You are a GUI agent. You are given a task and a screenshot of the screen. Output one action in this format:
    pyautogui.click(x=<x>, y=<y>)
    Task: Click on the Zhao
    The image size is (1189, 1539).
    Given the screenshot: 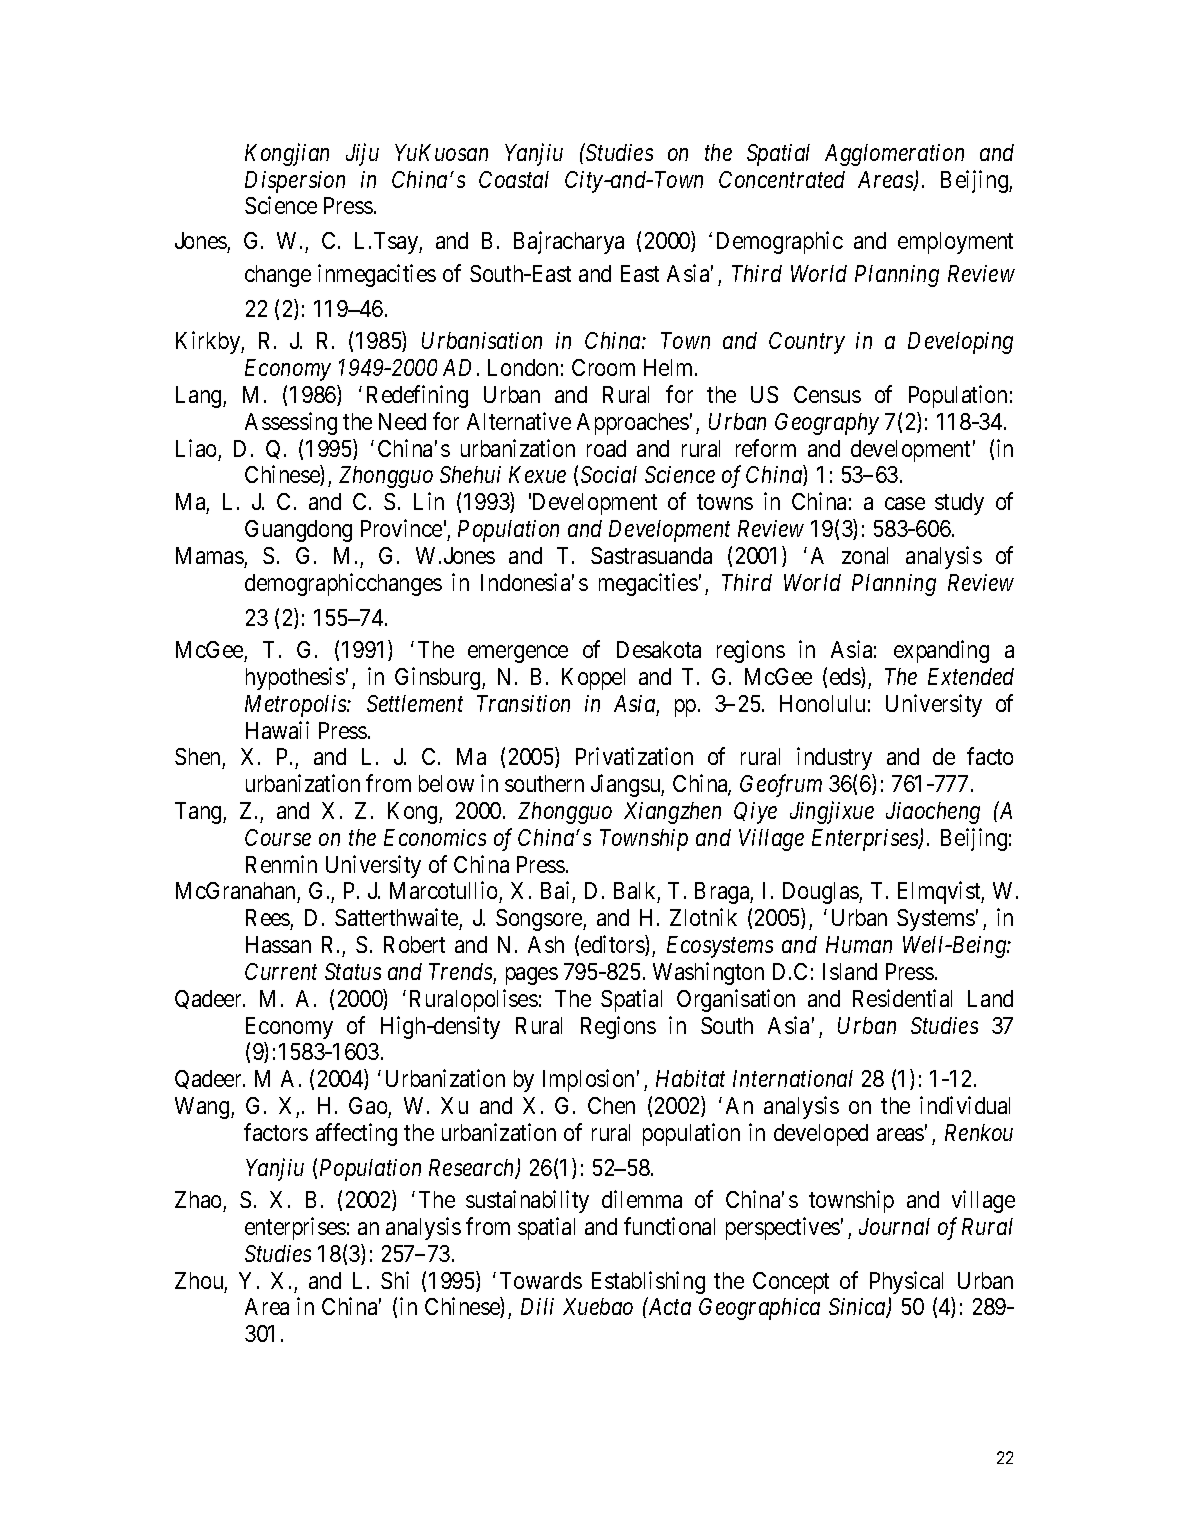 What is the action you would take?
    pyautogui.click(x=198, y=1199)
